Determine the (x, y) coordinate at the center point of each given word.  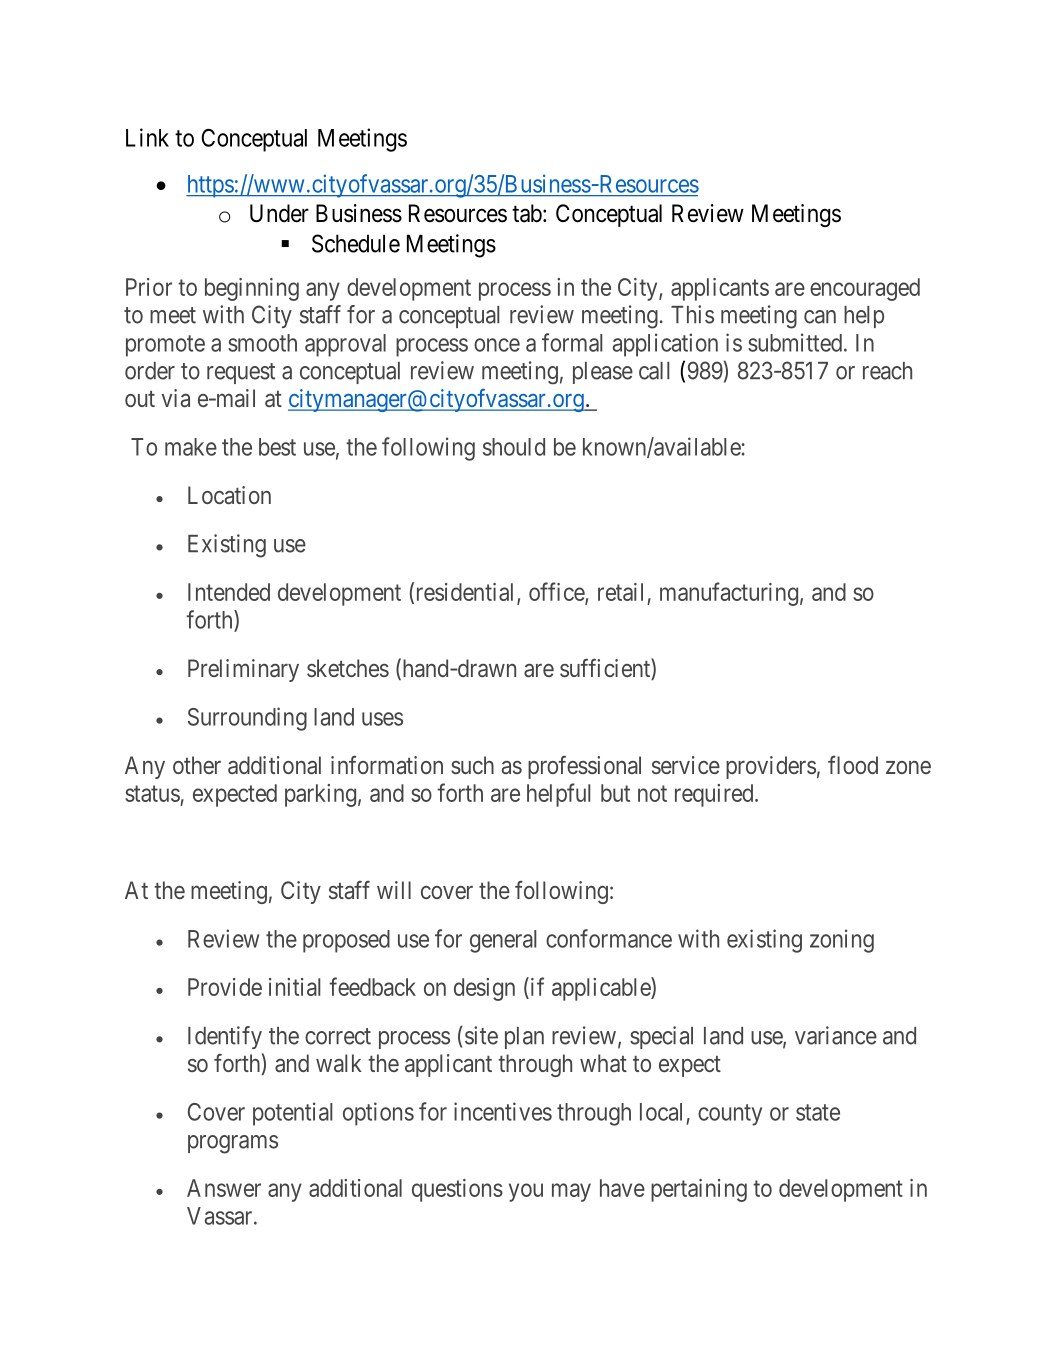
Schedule (356, 243)
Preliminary (243, 670)
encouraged (865, 289)
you (526, 1192)
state (818, 1112)
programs (233, 1144)
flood (853, 765)
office (557, 593)
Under (279, 213)
